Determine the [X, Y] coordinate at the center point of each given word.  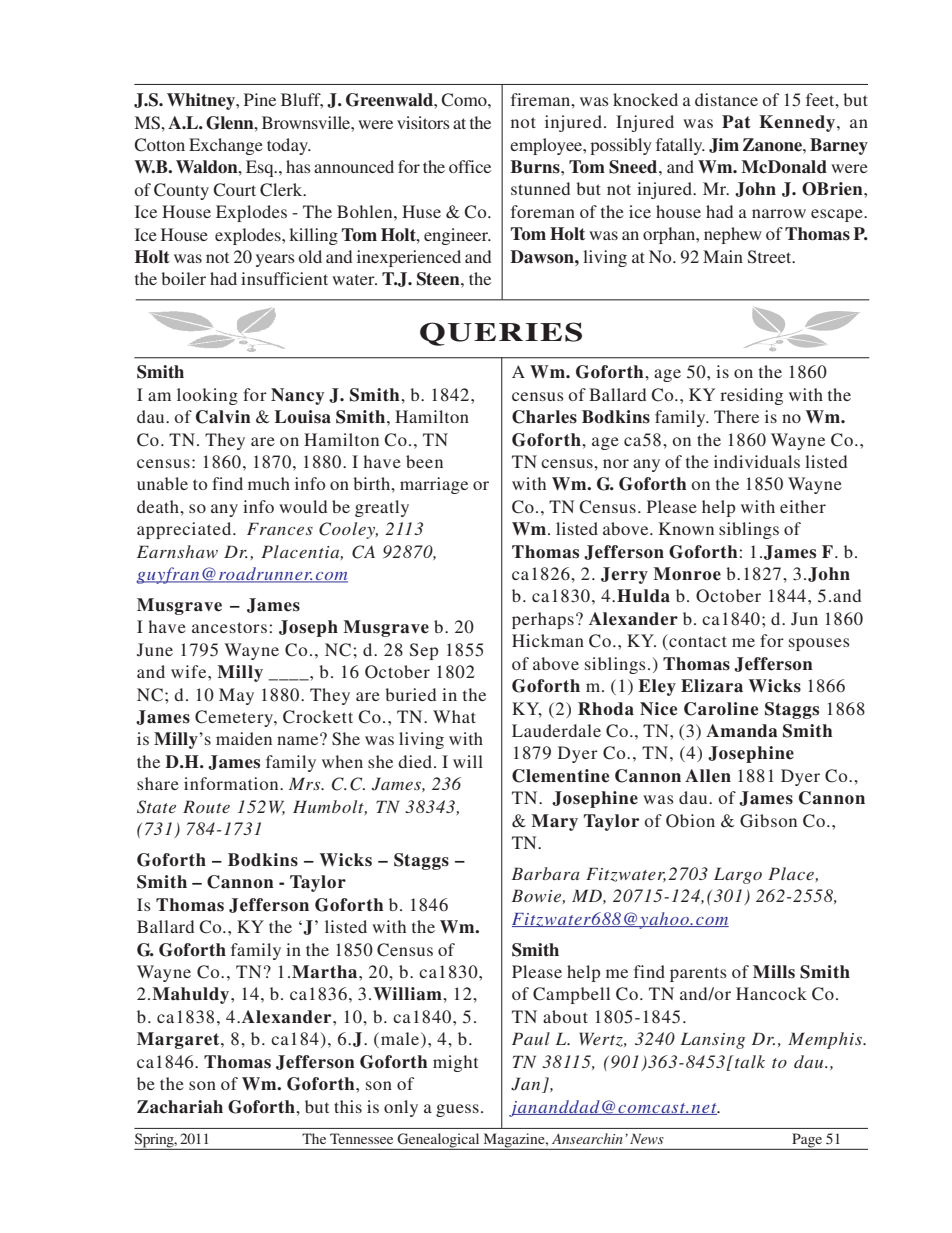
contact [697, 642]
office [470, 166]
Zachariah [180, 1107]
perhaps [543, 620]
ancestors [229, 627]
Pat [736, 122]
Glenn [231, 123]
